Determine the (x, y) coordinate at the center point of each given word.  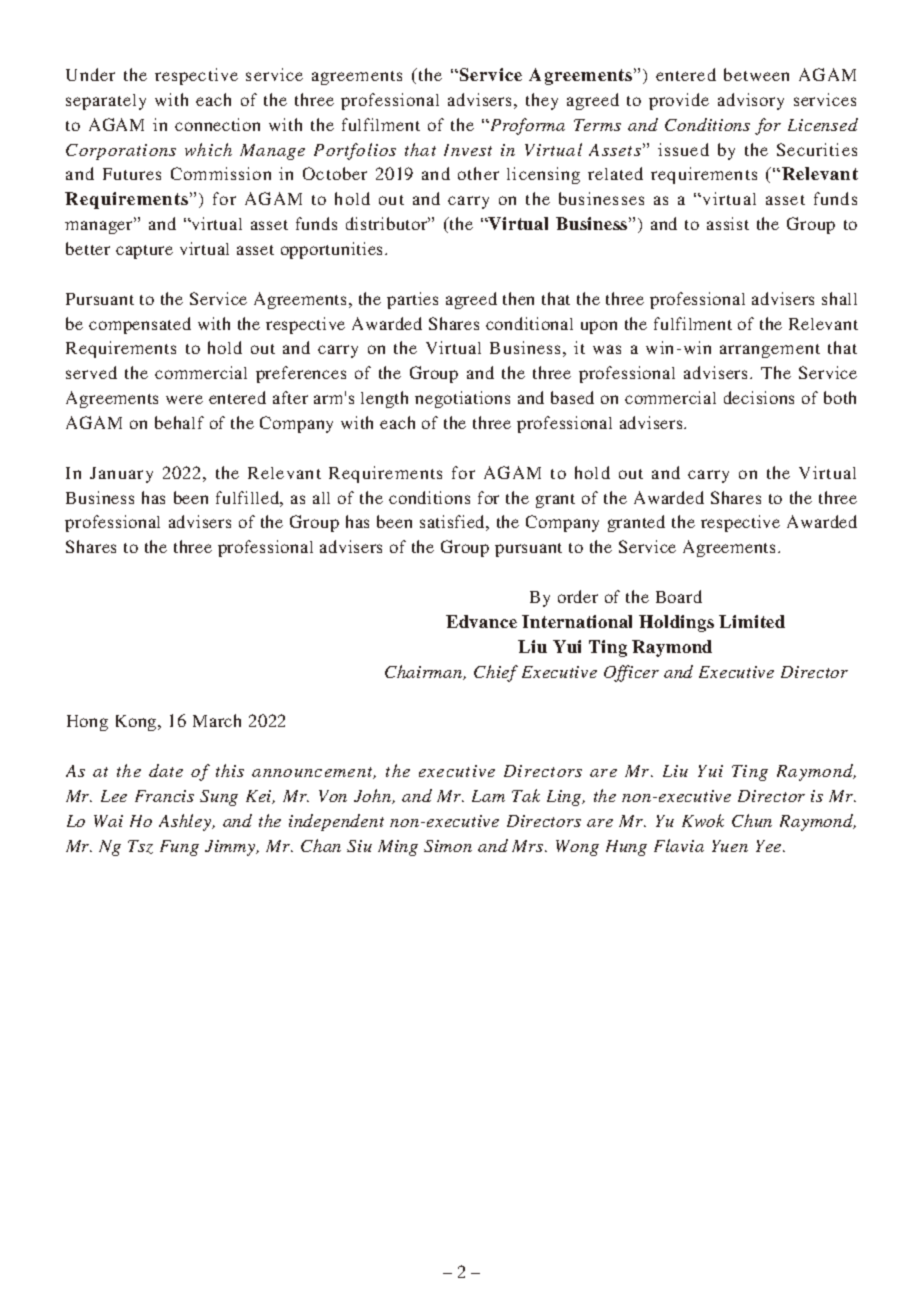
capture (144, 252)
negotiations (462, 399)
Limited (752, 621)
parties (412, 300)
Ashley (186, 822)
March (217, 720)
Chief (496, 673)
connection (217, 124)
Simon (448, 846)
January (121, 475)
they (542, 101)
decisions (759, 397)
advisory (751, 101)
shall (839, 298)
